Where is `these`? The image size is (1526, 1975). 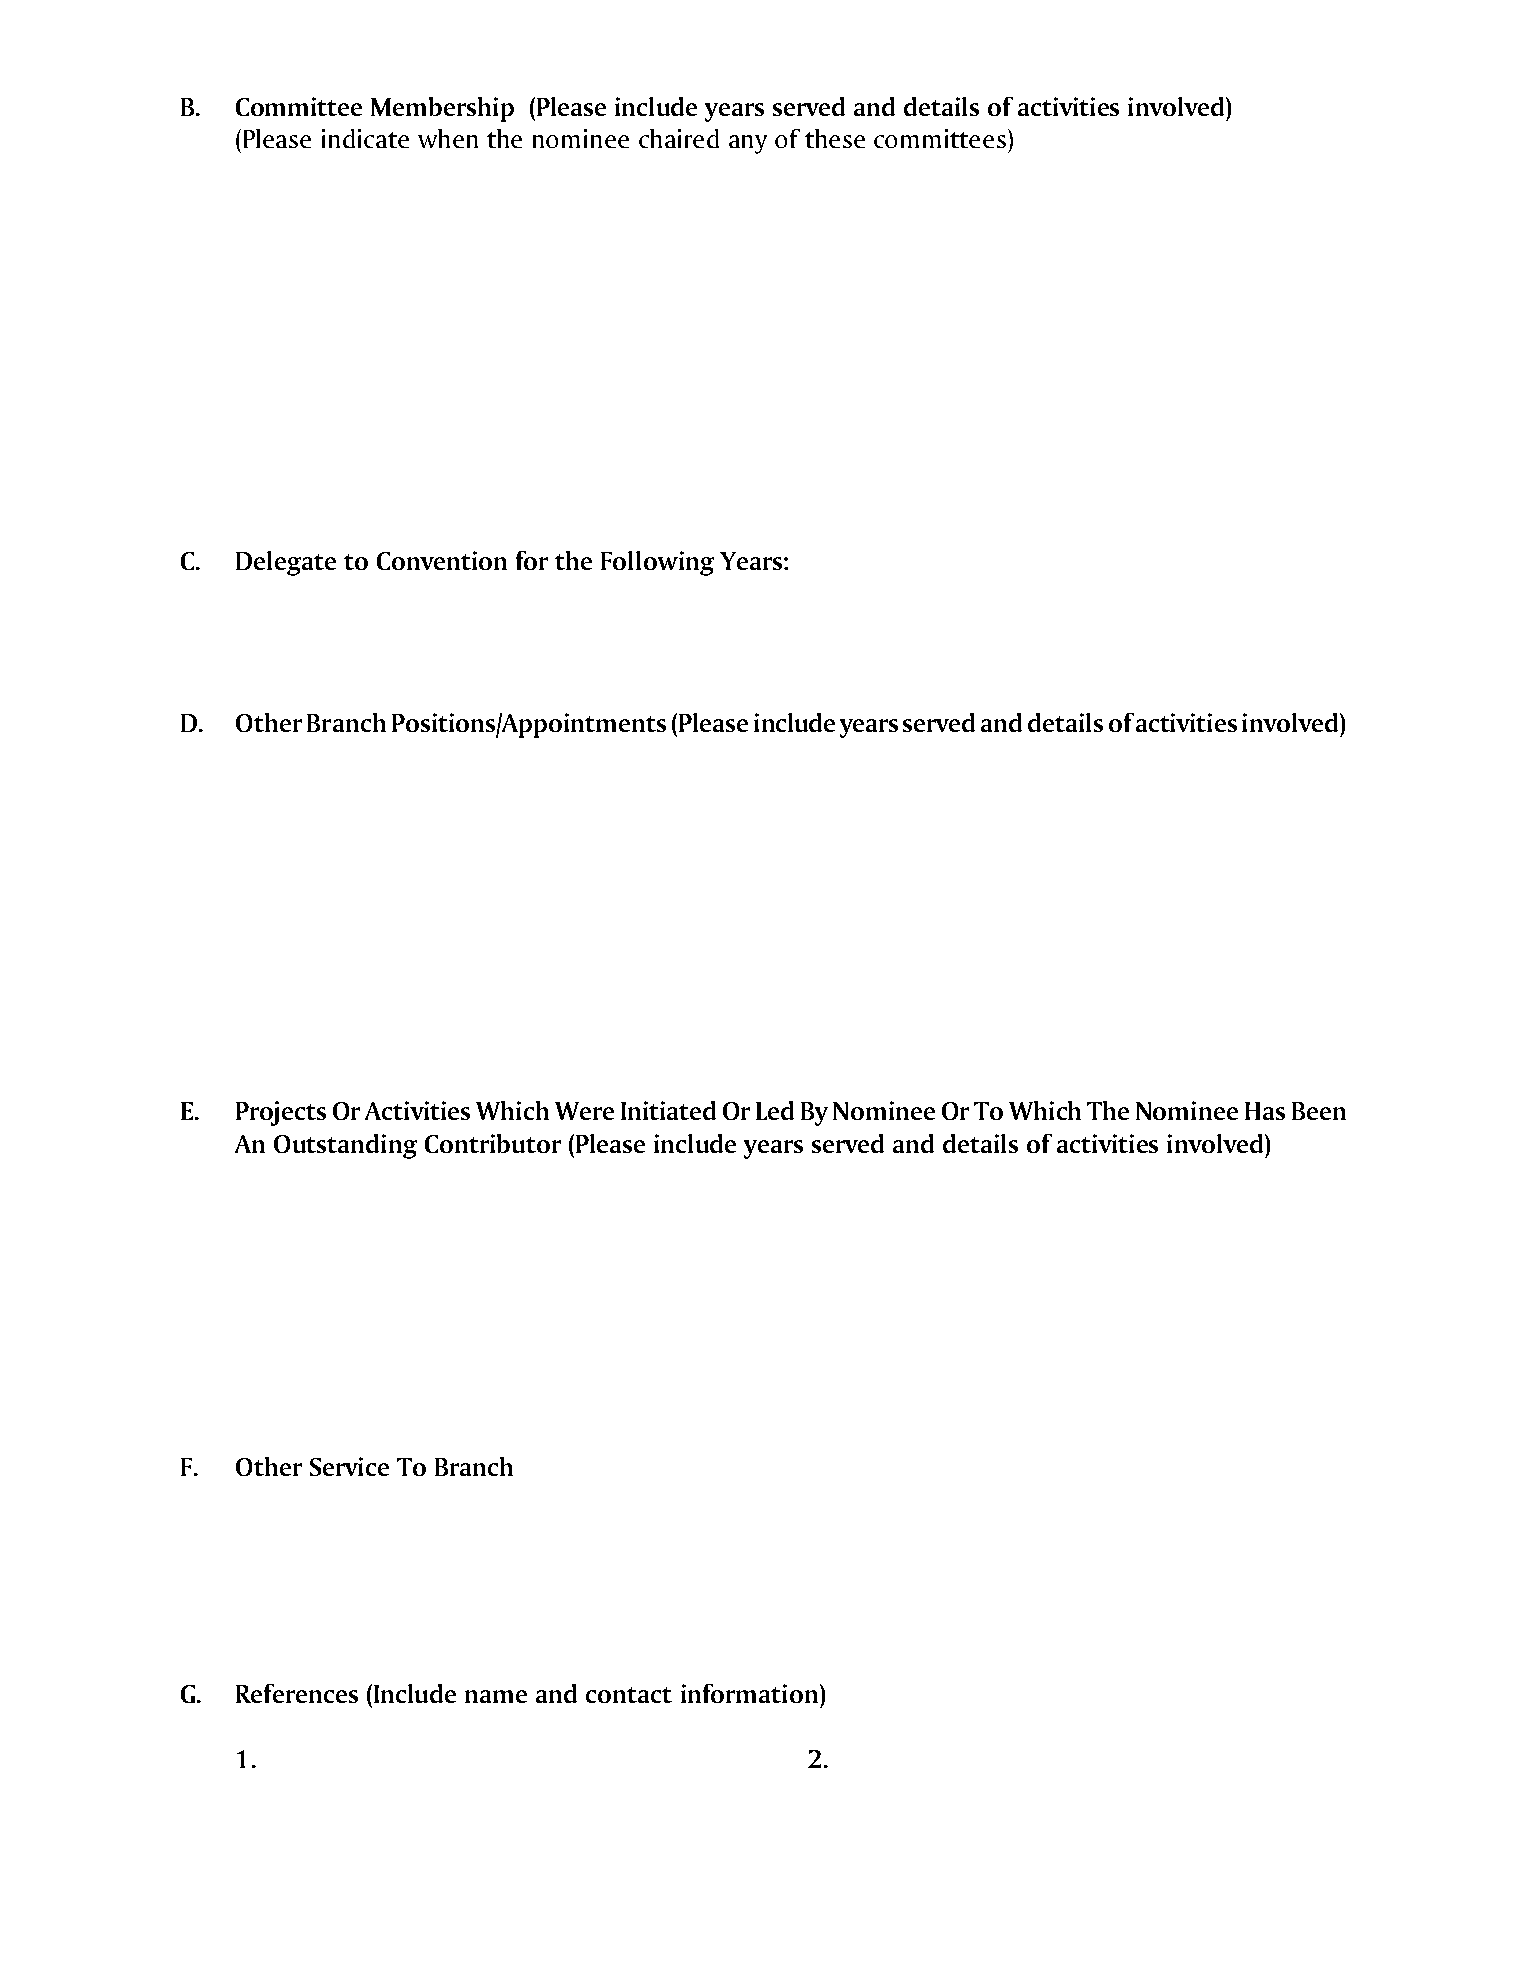
these is located at coordinates (835, 138).
